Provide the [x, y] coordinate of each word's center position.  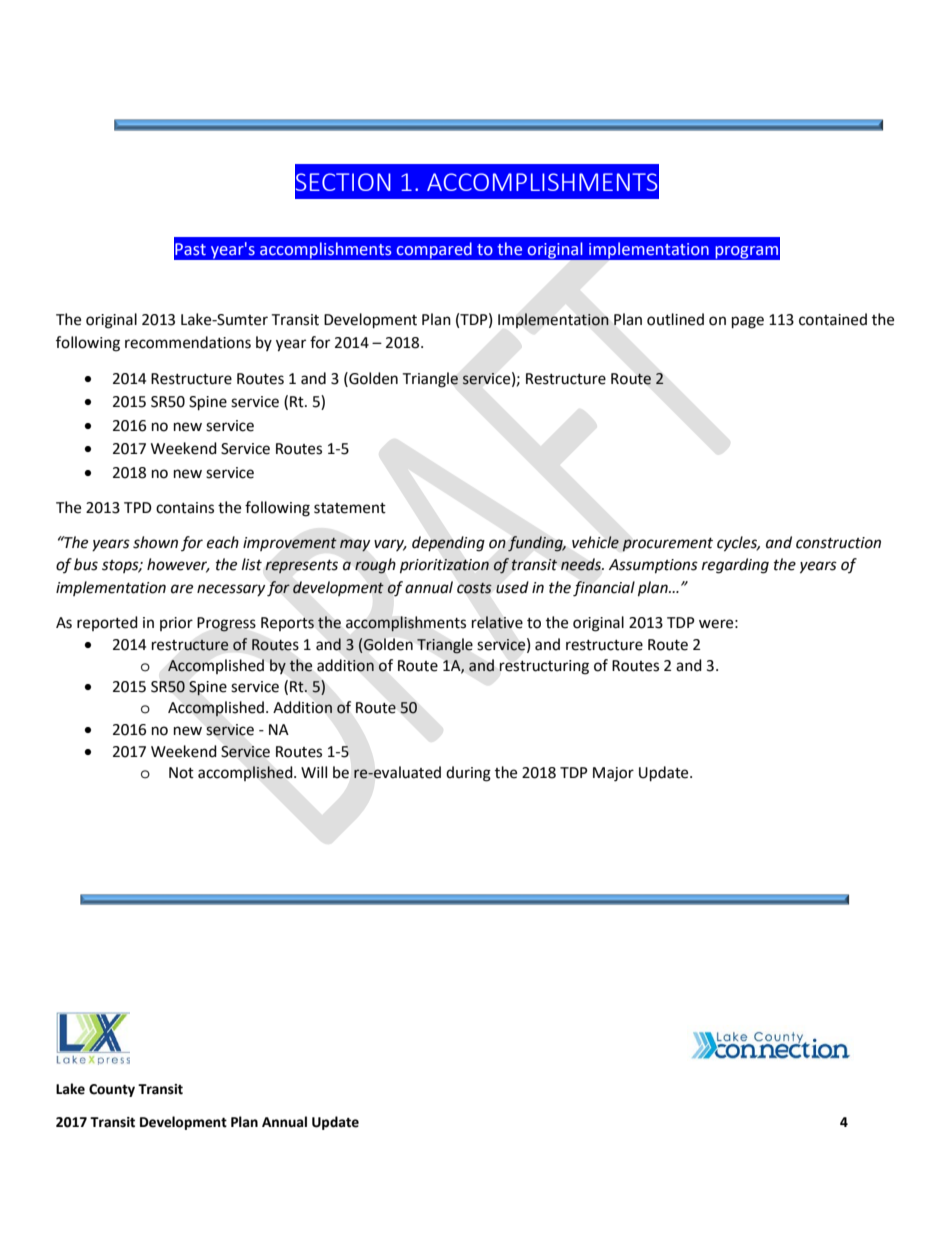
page [748, 322]
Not [181, 773]
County [112, 1090]
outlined [675, 319]
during [468, 774]
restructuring [544, 667]
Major [613, 774]
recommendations [188, 342]
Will [314, 772]
